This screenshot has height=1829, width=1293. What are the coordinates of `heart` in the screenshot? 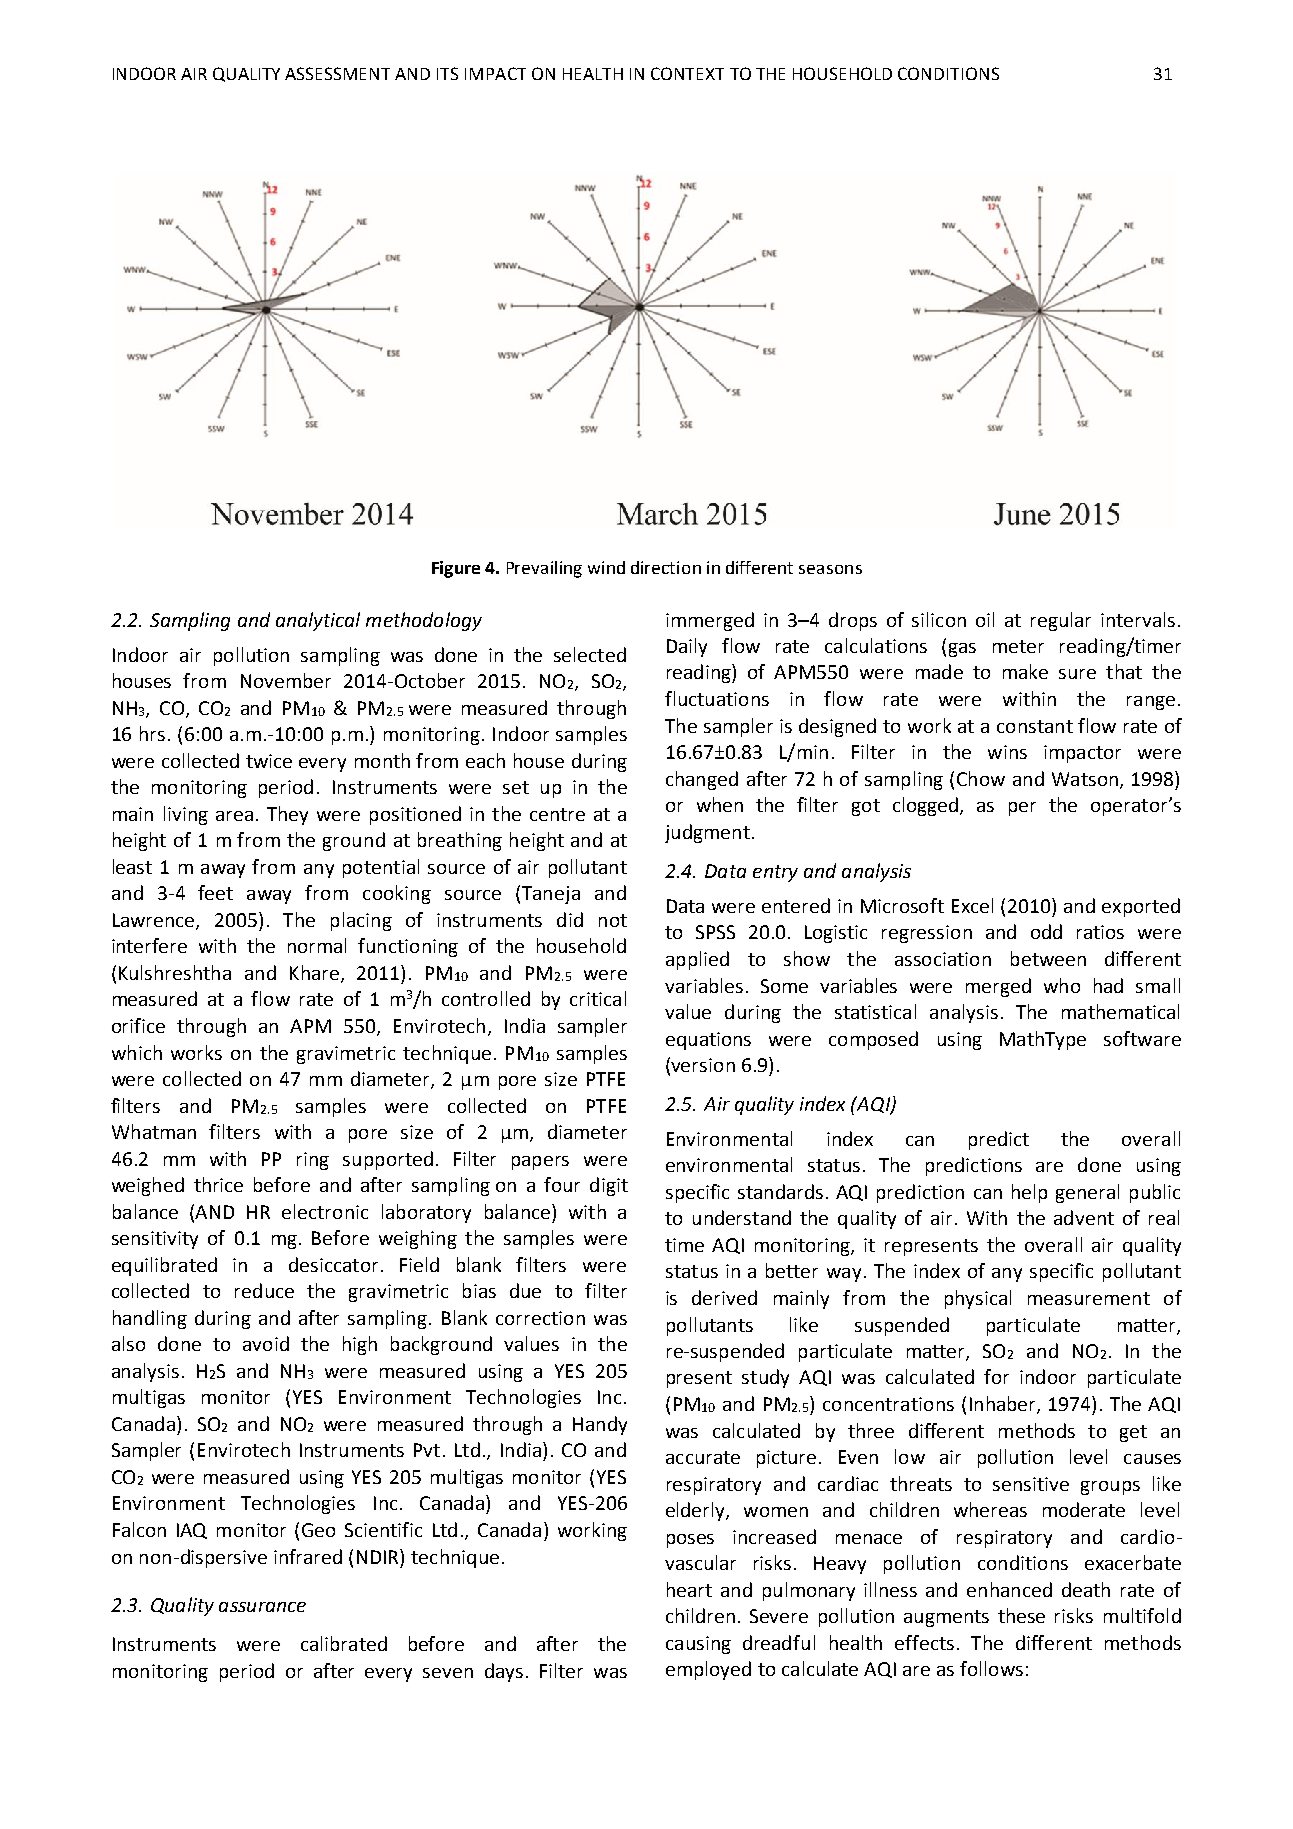 It's located at (689, 1589).
